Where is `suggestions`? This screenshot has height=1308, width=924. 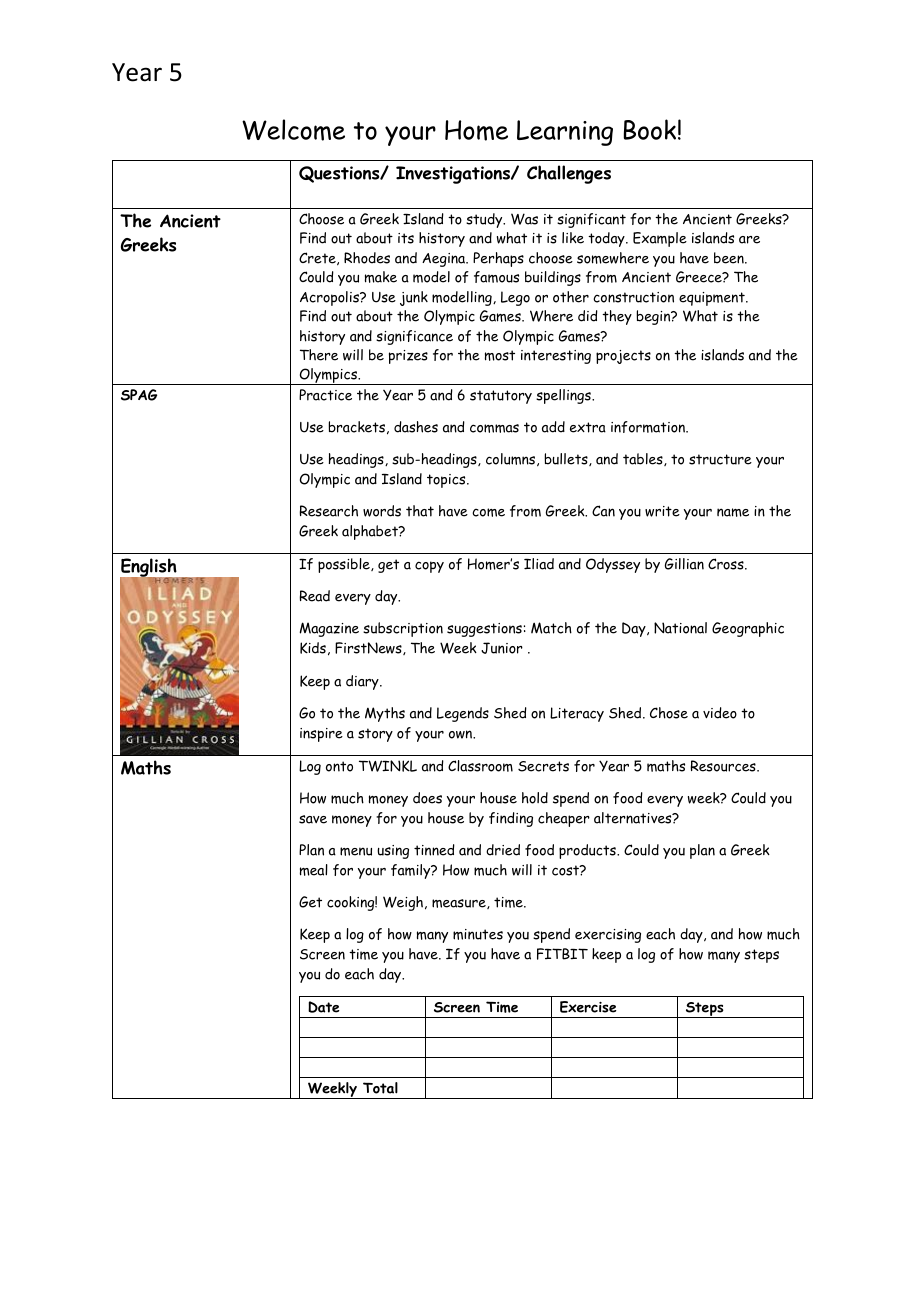
suggestions is located at coordinates (484, 630).
